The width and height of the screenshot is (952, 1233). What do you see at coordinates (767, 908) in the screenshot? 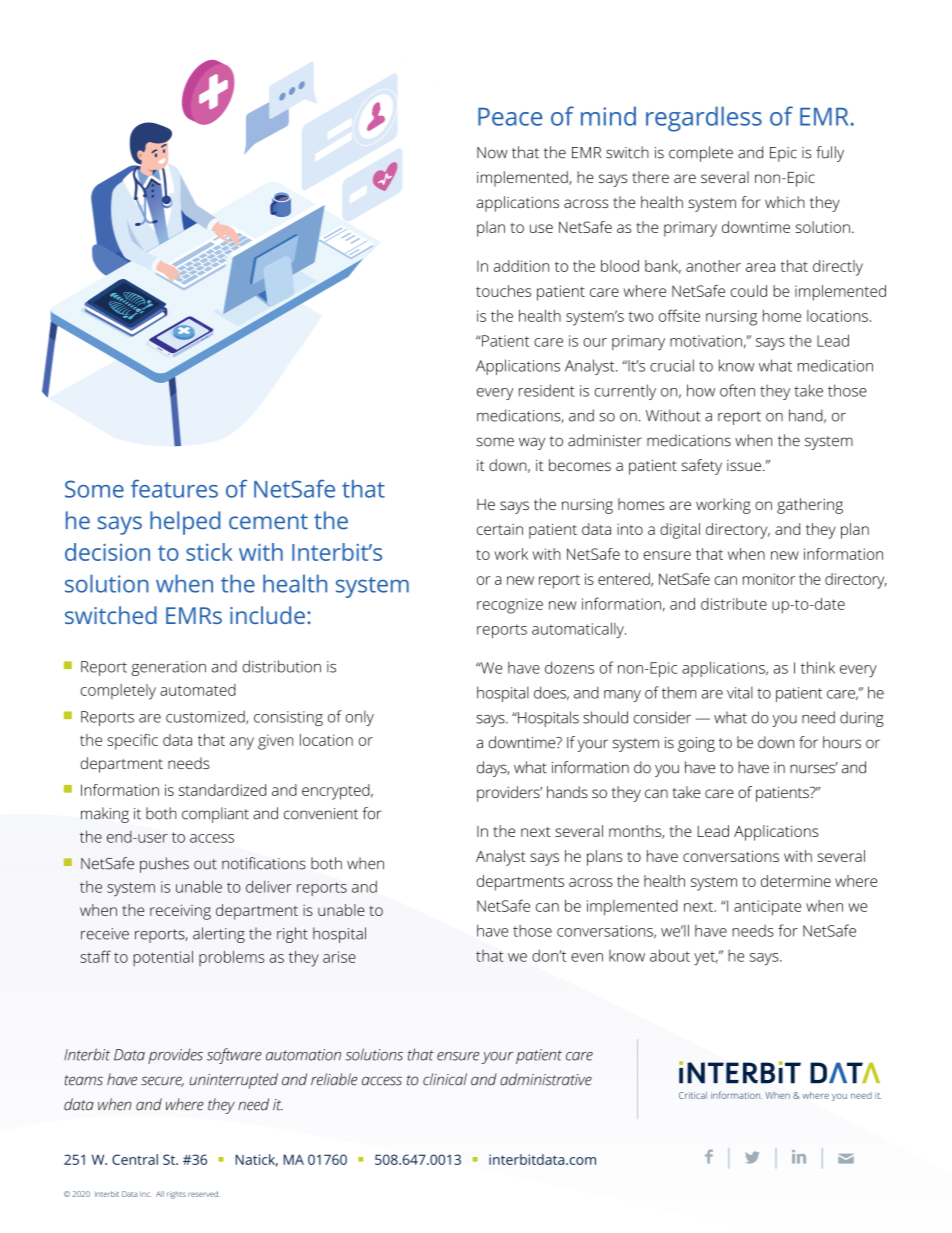
I see `anticipate` at bounding box center [767, 908].
